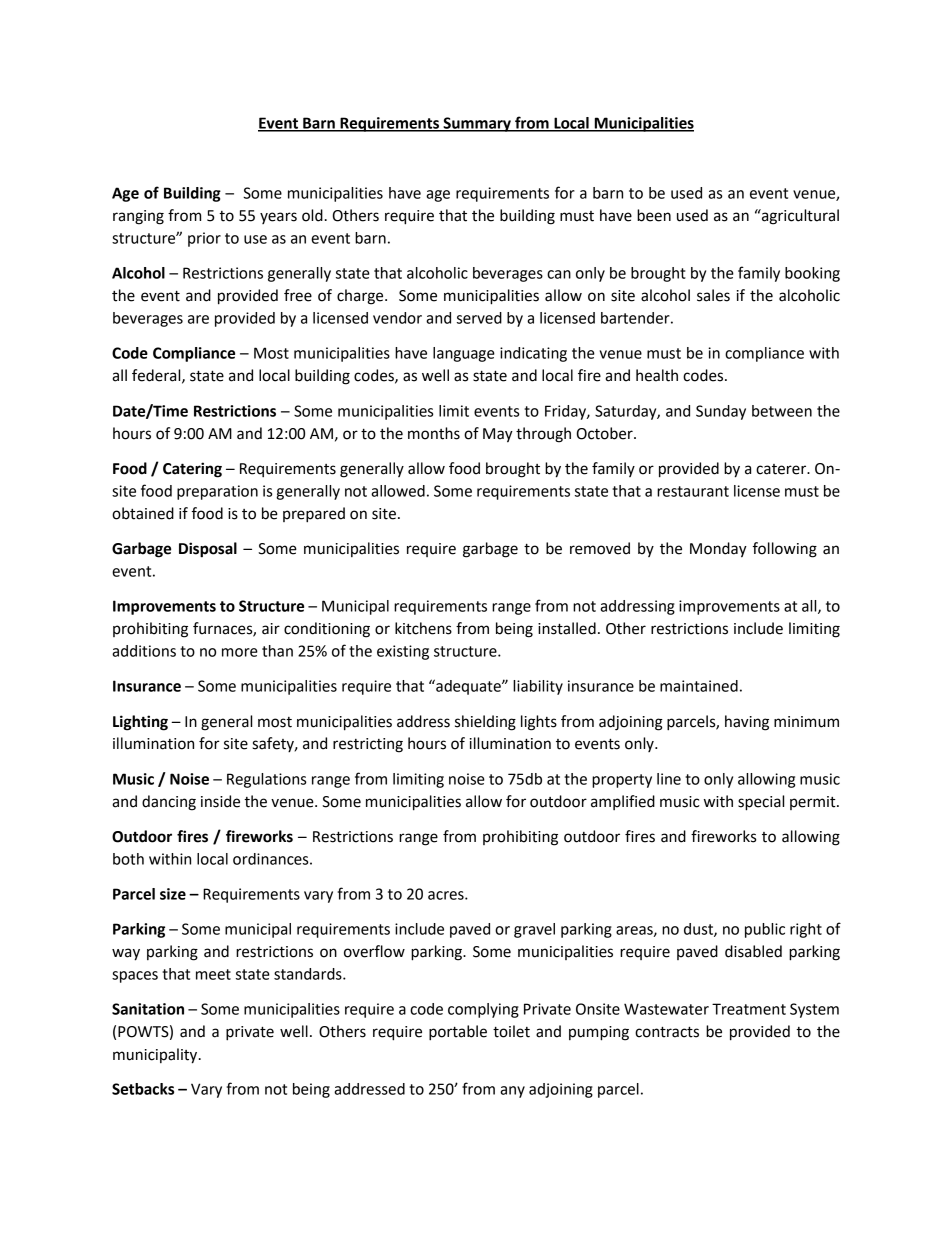 This screenshot has width=952, height=1233. Describe the element at coordinates (143, 1089) in the screenshot. I see `Setbacks` at that location.
